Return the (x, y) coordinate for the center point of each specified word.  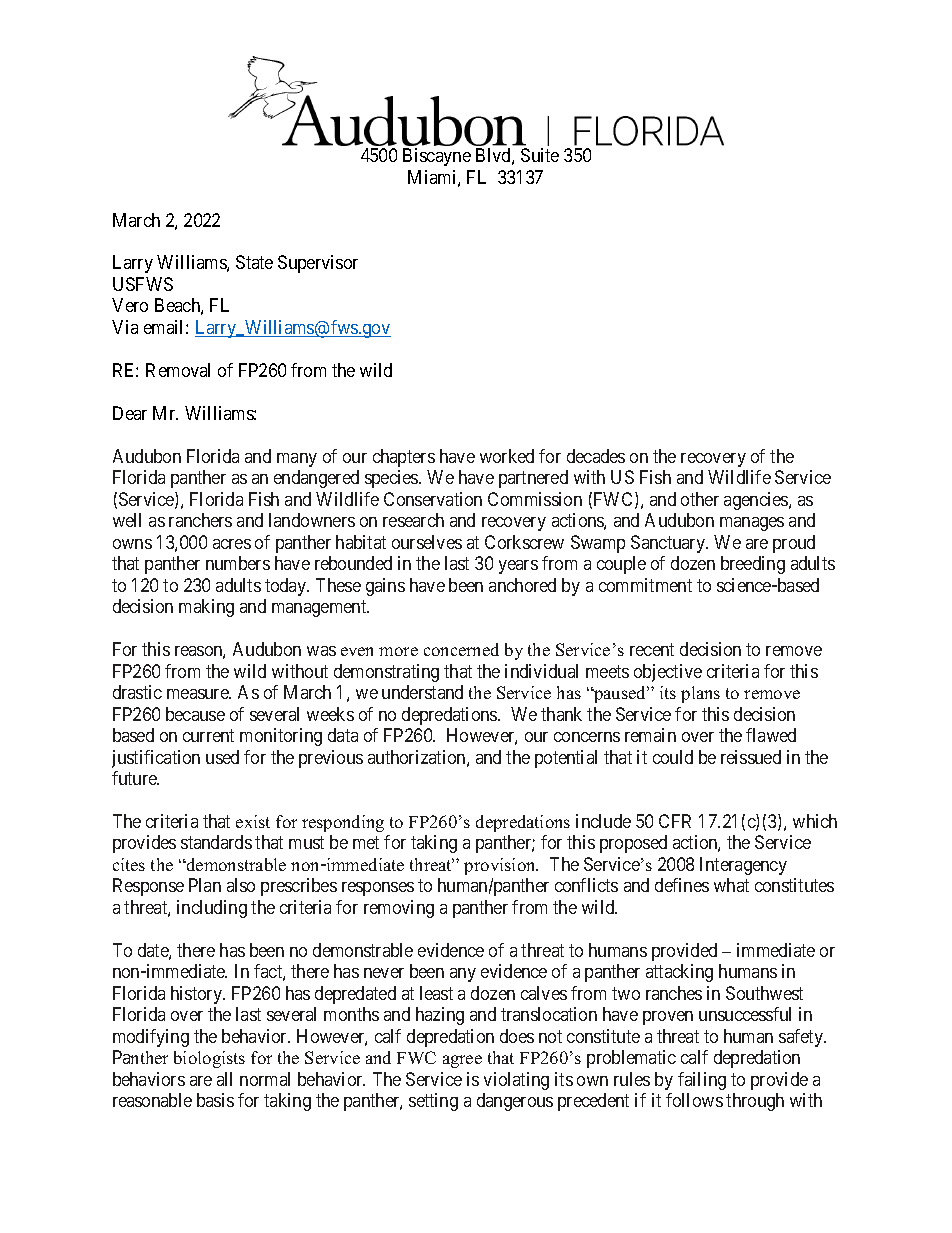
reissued (751, 757)
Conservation (433, 499)
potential (566, 759)
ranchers (200, 520)
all (224, 1079)
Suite (540, 155)
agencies (757, 501)
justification (156, 759)
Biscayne (437, 157)
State (254, 262)
